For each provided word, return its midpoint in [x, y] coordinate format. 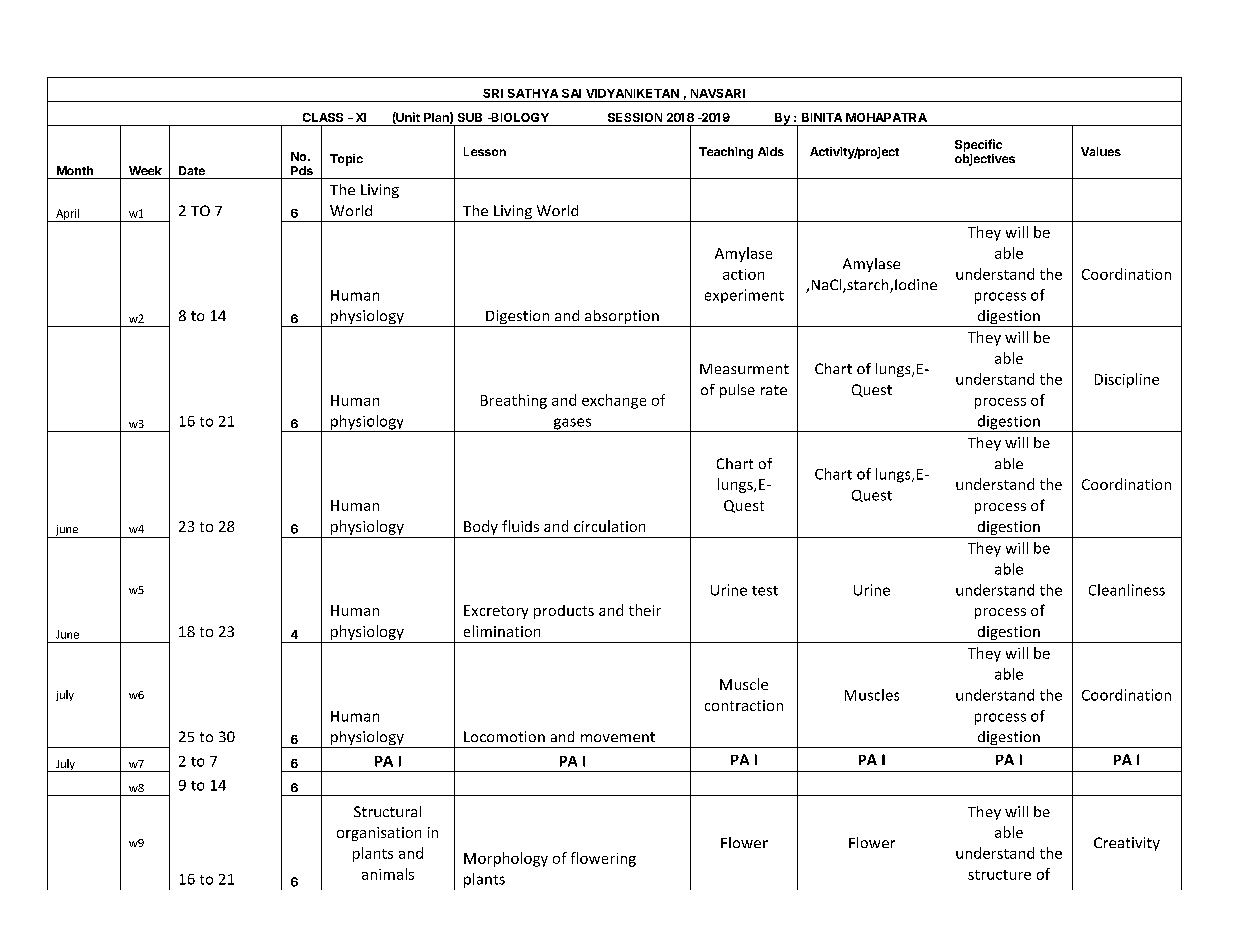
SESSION [635, 117]
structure [999, 875]
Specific [978, 145]
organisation [379, 834]
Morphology [506, 859]
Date [192, 170]
